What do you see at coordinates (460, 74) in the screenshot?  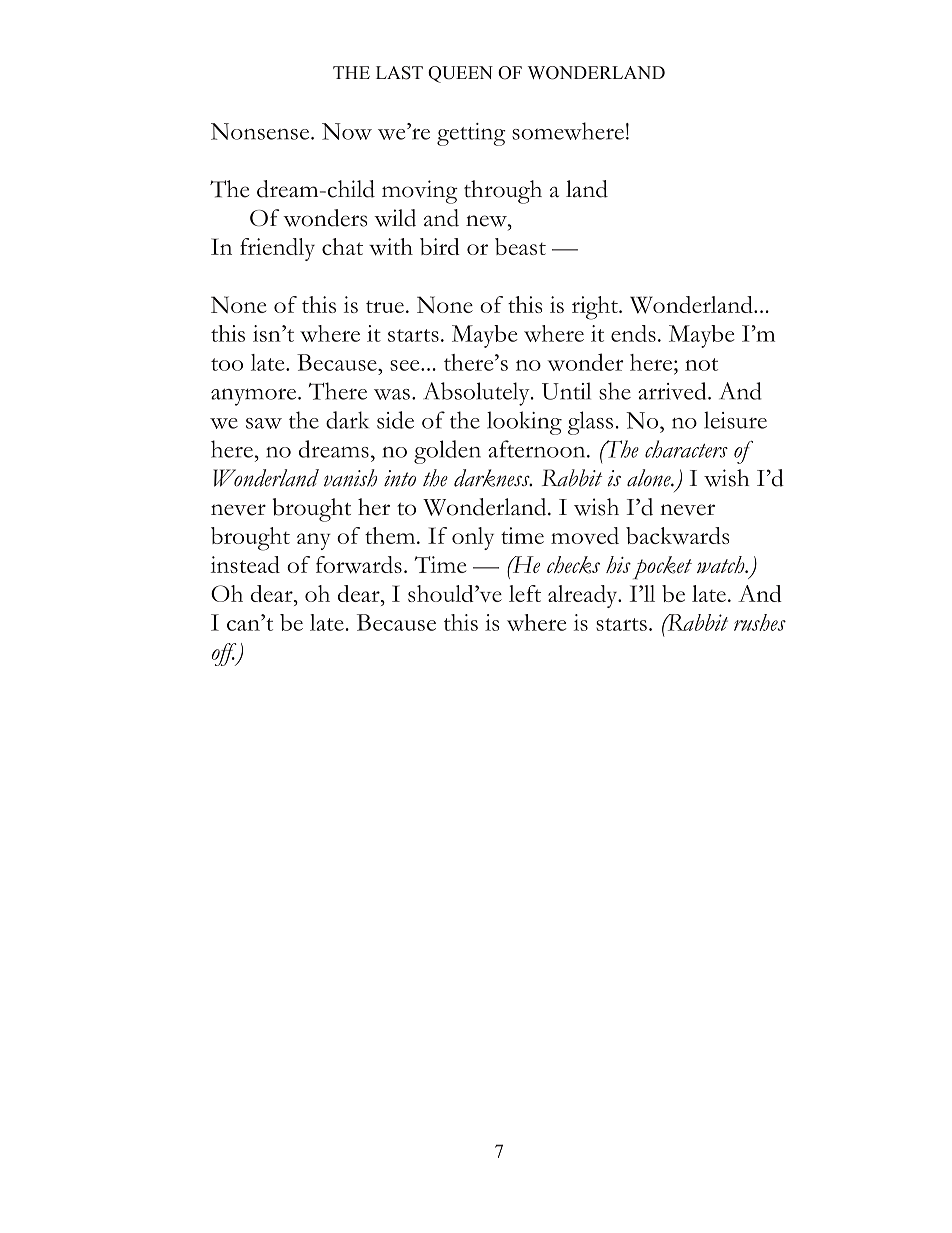 I see `QUEEN` at bounding box center [460, 74].
